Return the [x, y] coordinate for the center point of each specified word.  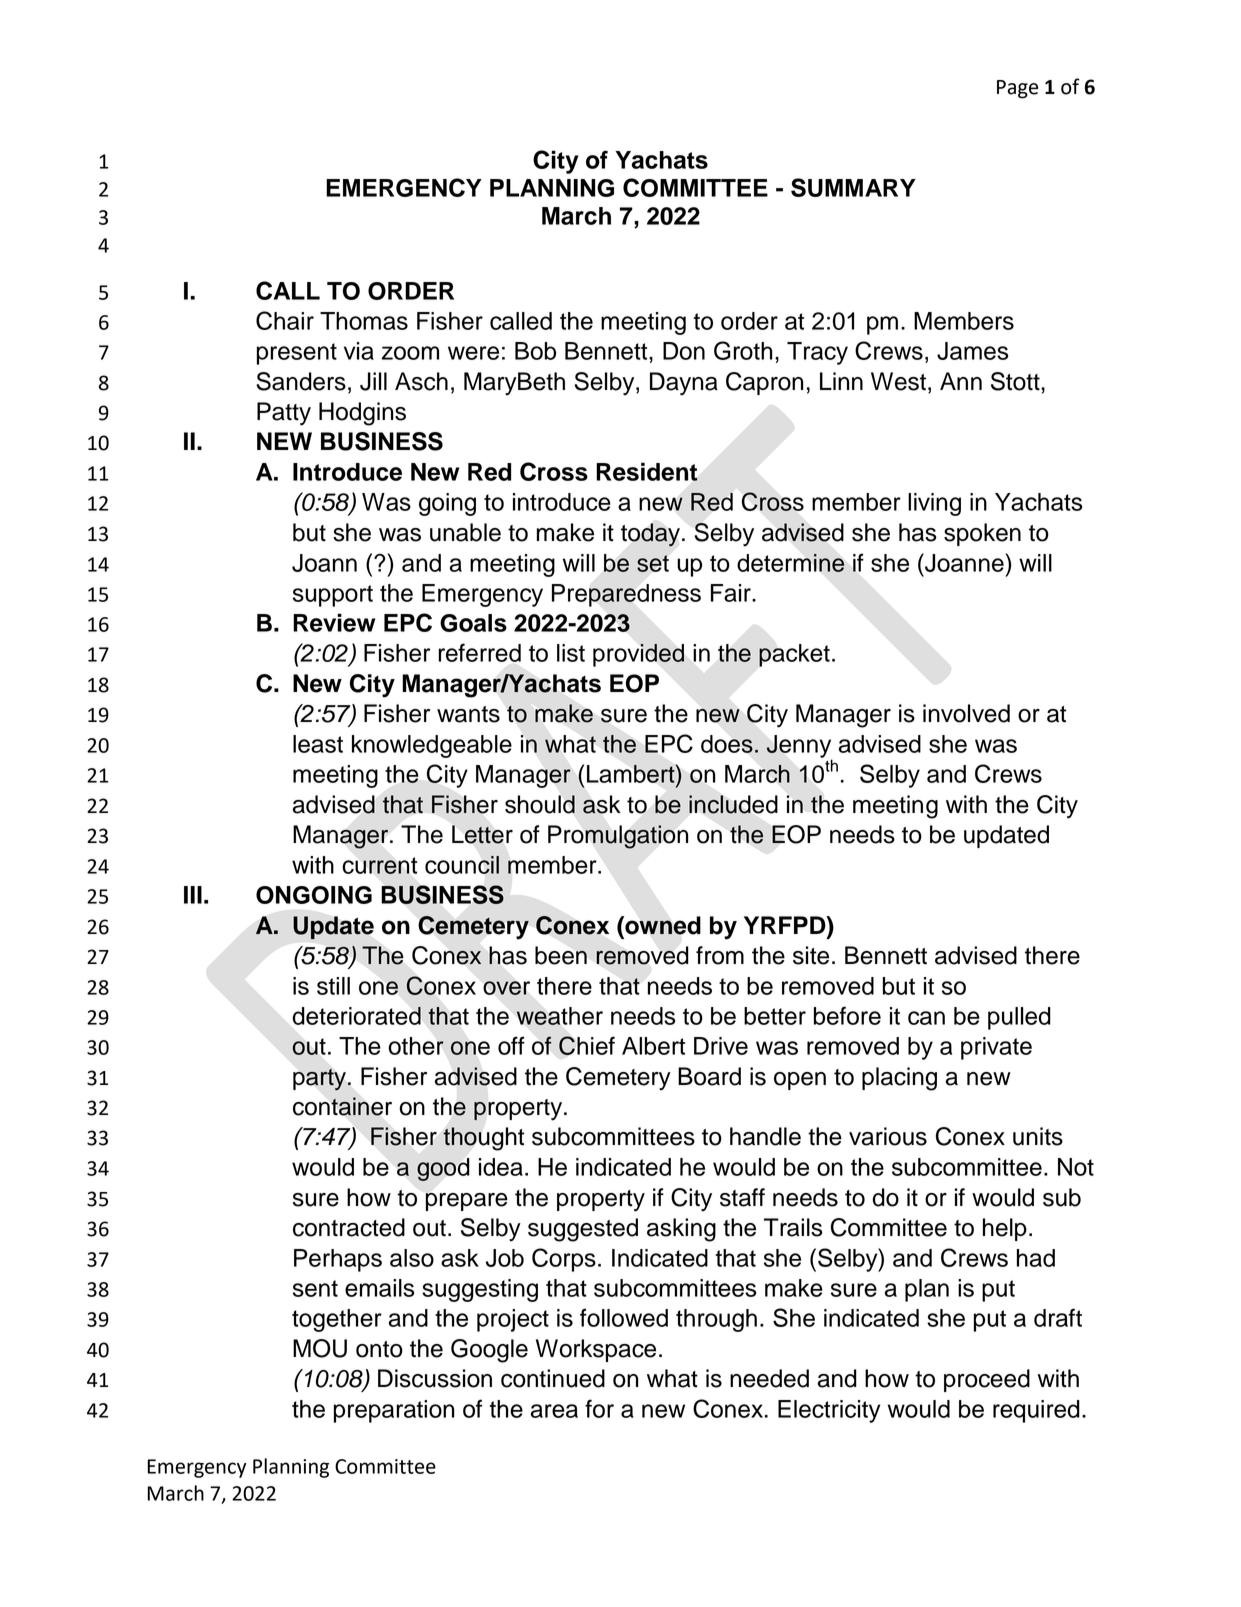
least [318, 744]
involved [966, 713]
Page [1017, 89]
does [727, 744]
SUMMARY [853, 187]
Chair [285, 320]
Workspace [596, 1350]
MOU [320, 1348]
